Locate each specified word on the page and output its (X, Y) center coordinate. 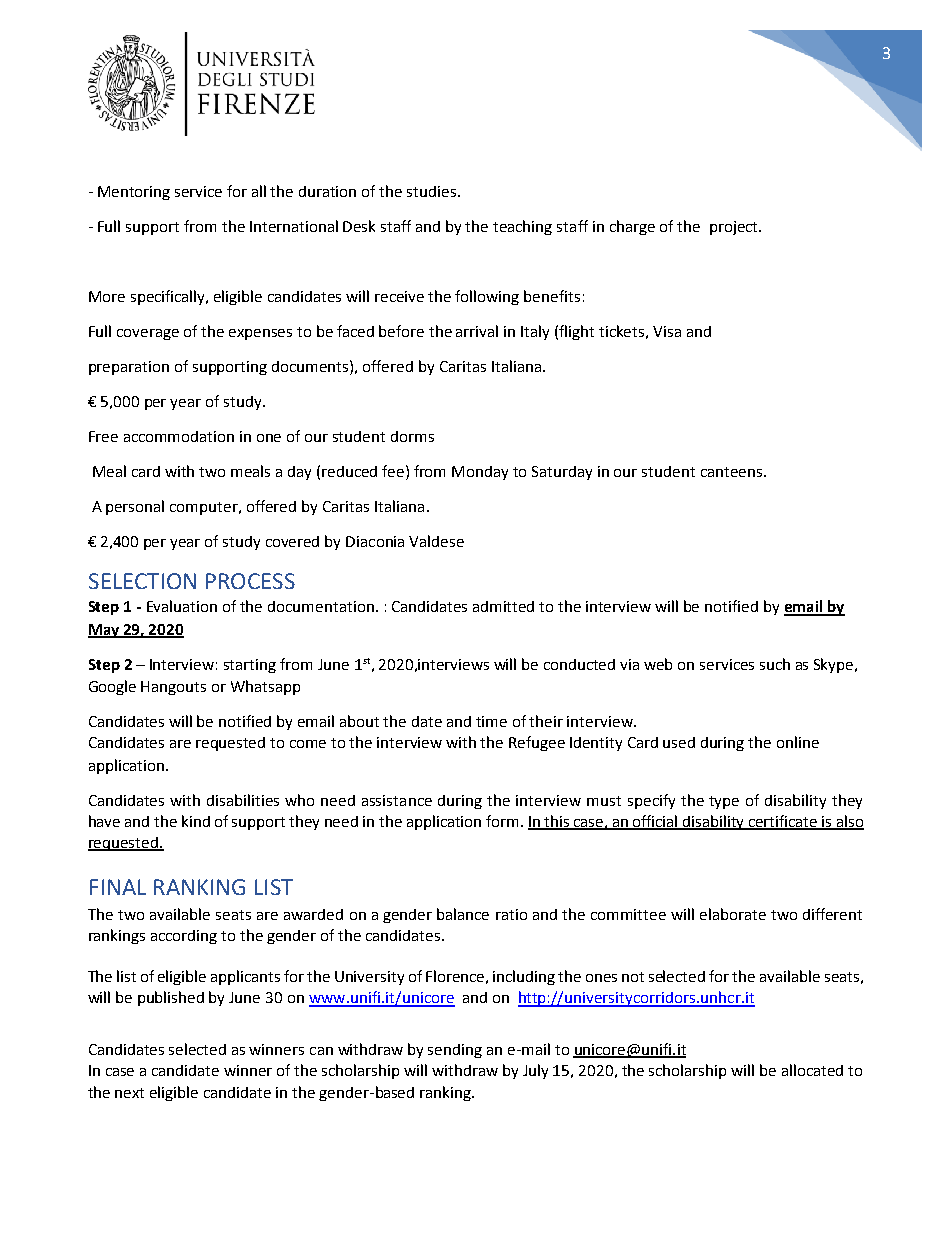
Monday (480, 473)
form (504, 821)
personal (135, 507)
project (735, 228)
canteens (733, 472)
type (724, 802)
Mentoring (134, 193)
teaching (522, 227)
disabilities (243, 800)
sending (455, 1051)
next (129, 1093)
